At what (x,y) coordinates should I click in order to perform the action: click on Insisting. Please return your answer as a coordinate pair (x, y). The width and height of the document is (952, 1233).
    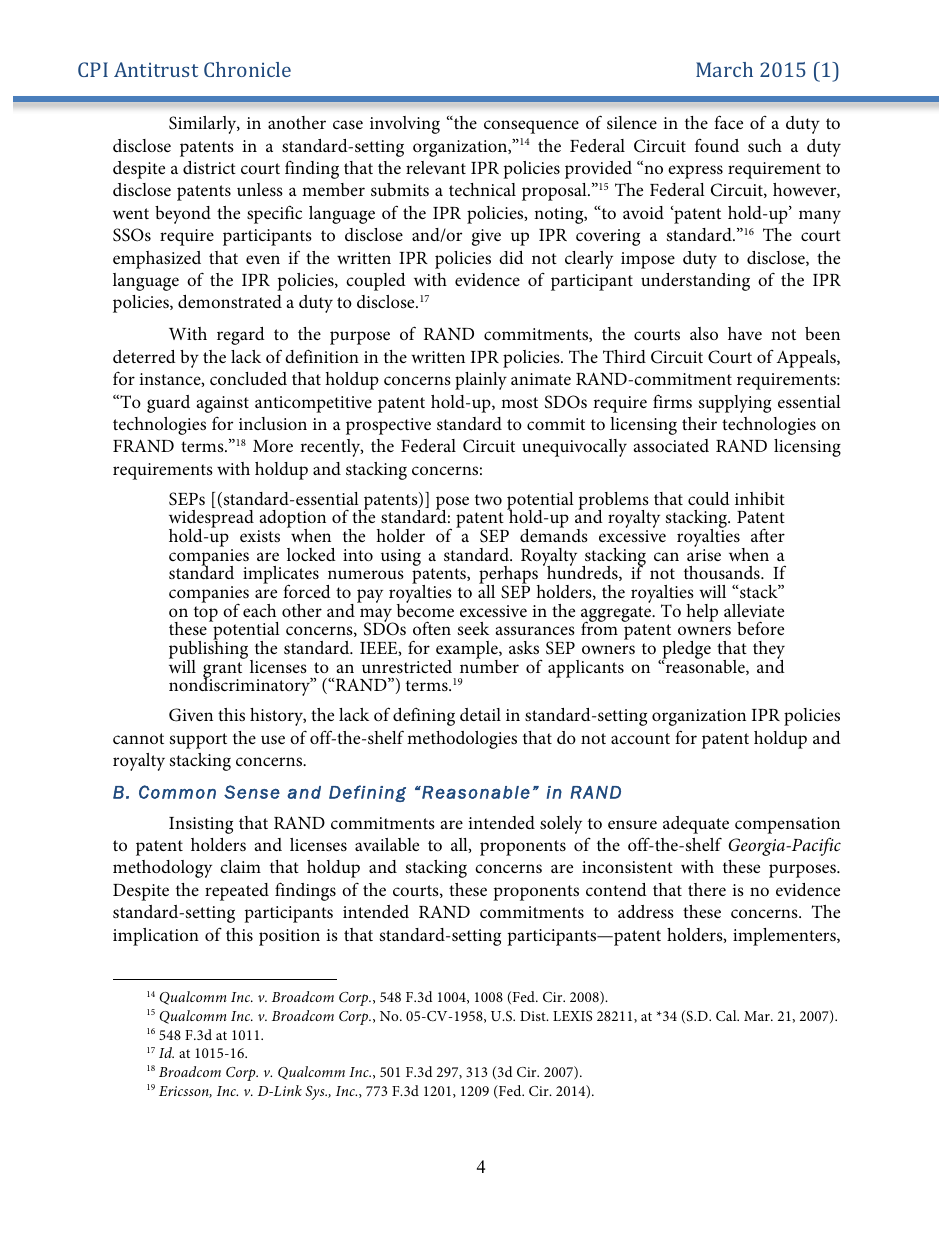
    Looking at the image, I should click on (201, 825).
